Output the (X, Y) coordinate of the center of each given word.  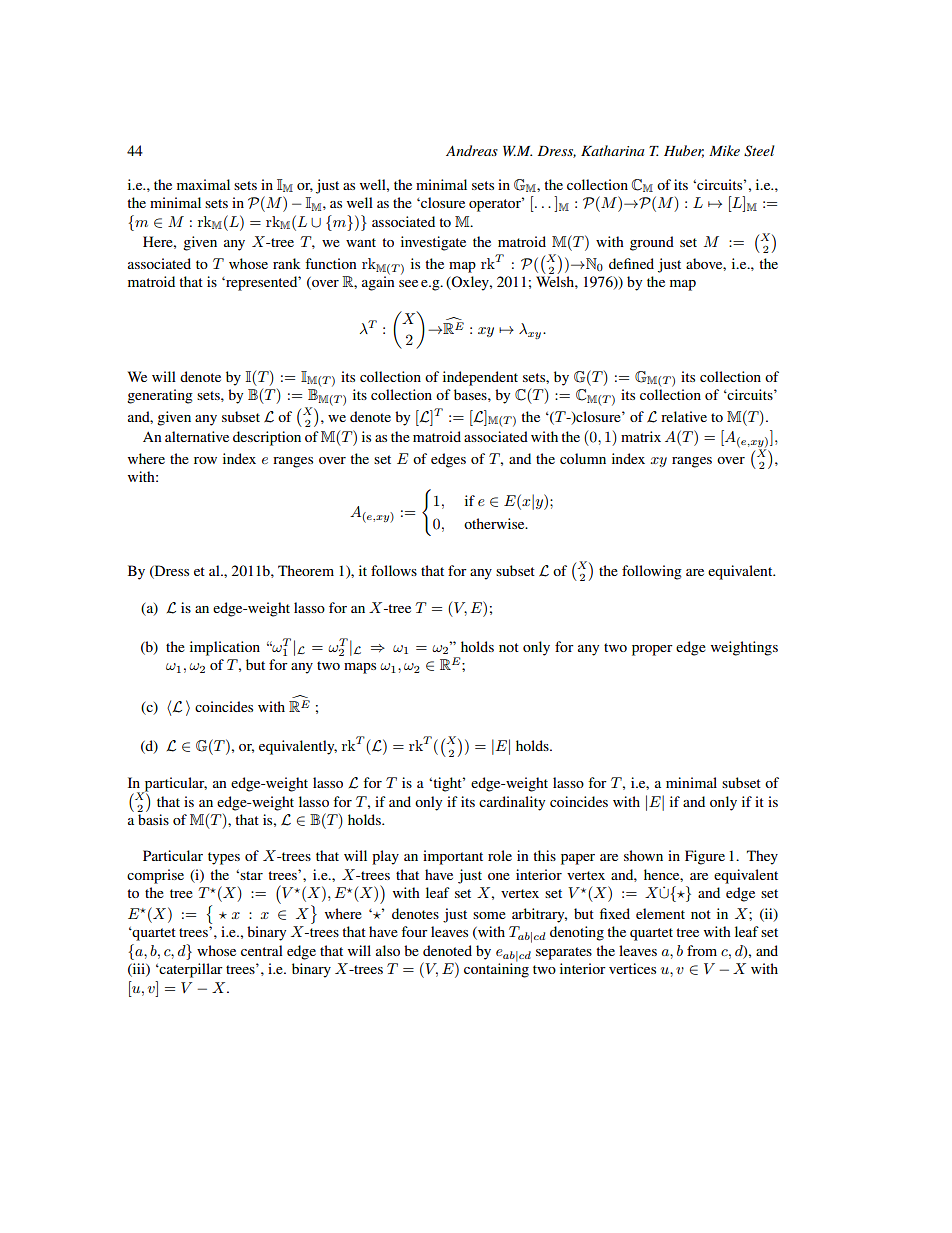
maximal (203, 184)
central (262, 950)
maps (360, 668)
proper (652, 650)
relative (684, 416)
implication (225, 648)
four (414, 931)
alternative (197, 436)
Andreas (472, 150)
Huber (684, 151)
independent (480, 378)
